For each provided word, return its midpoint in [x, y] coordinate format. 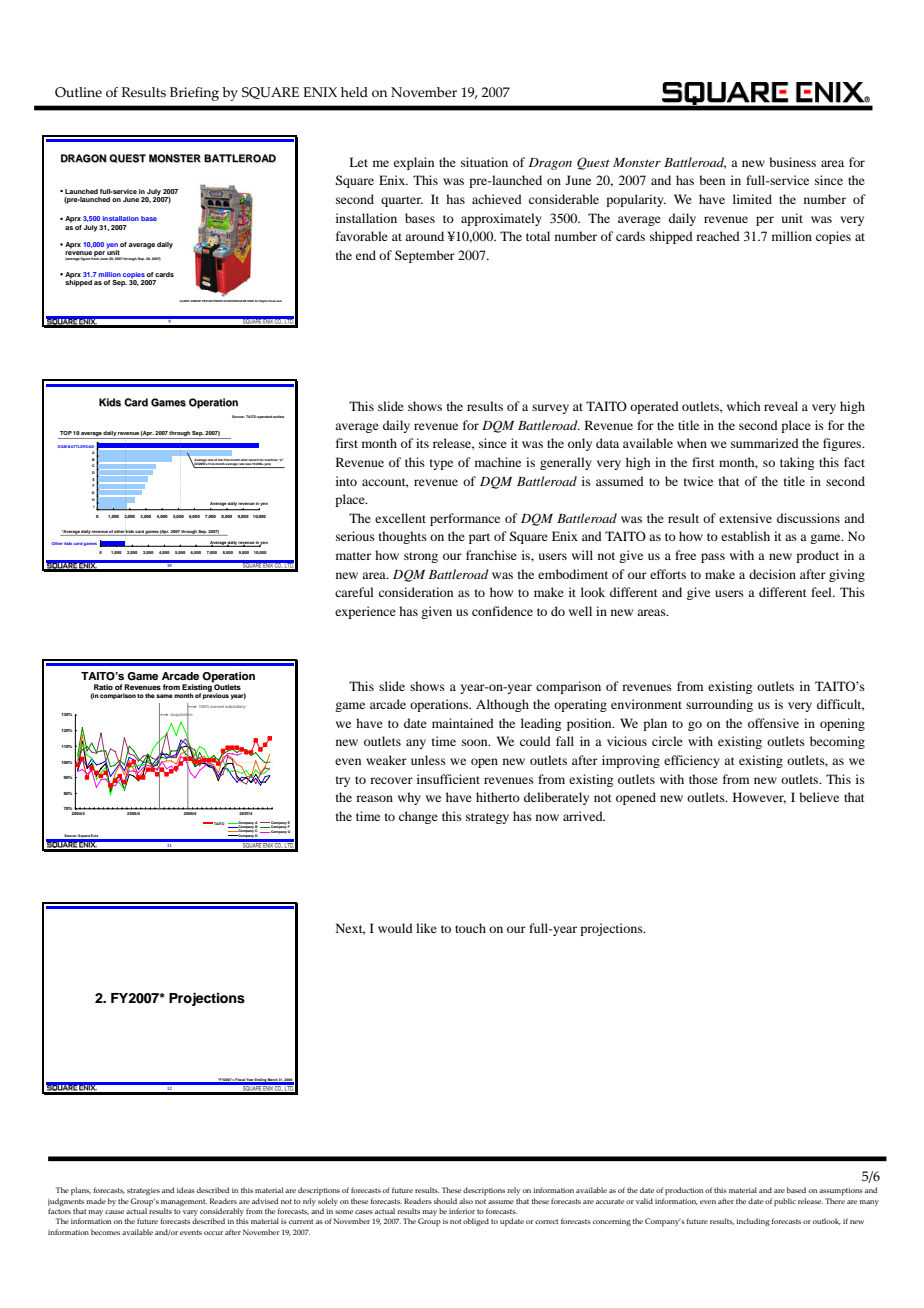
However [759, 798]
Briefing [194, 94]
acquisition [181, 715]
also [466, 1201]
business [792, 162]
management [184, 1202]
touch [470, 928]
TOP [66, 433]
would [395, 928]
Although [502, 705]
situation [484, 162]
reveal [781, 406]
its [422, 443]
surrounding [719, 705]
